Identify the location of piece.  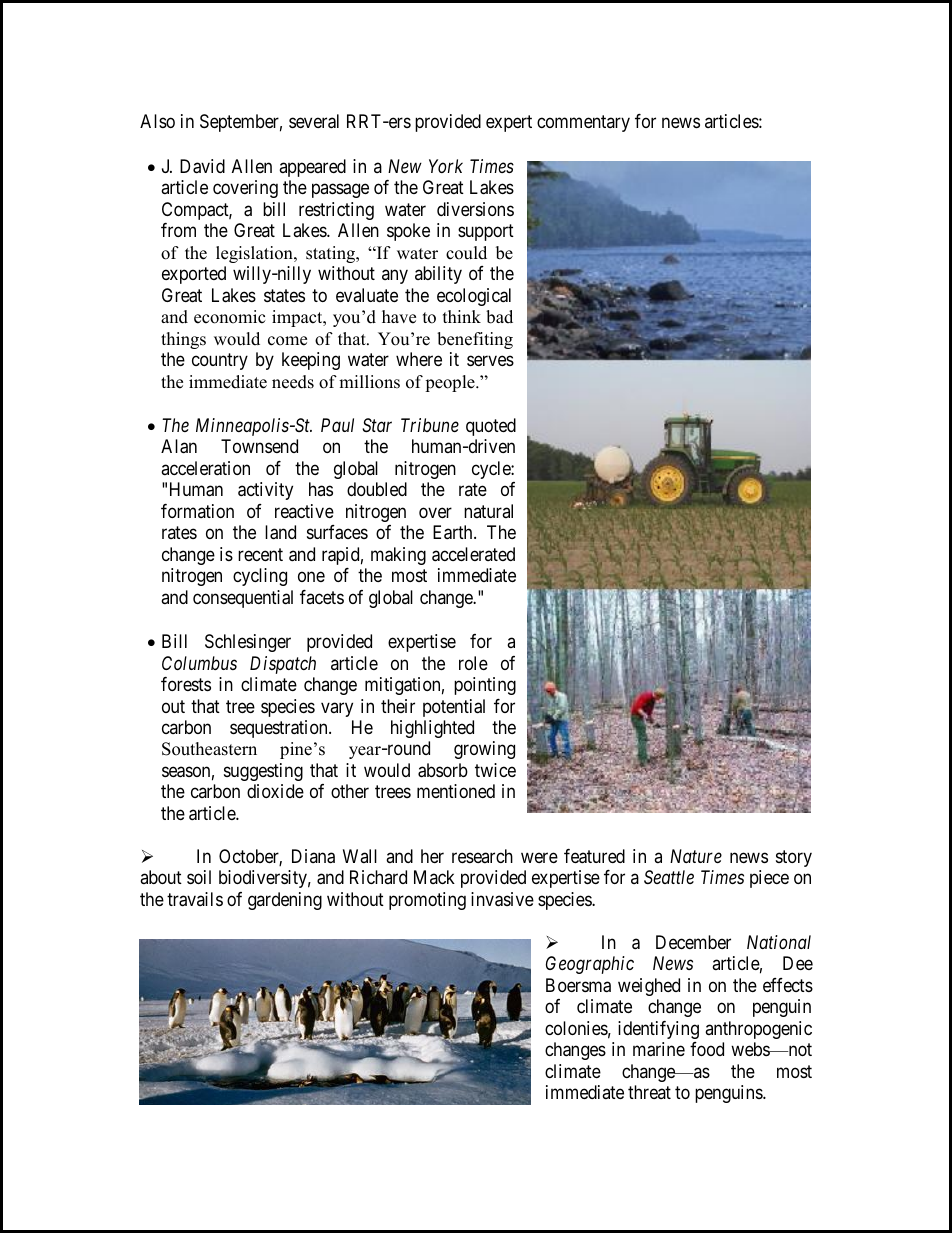
(769, 879).
